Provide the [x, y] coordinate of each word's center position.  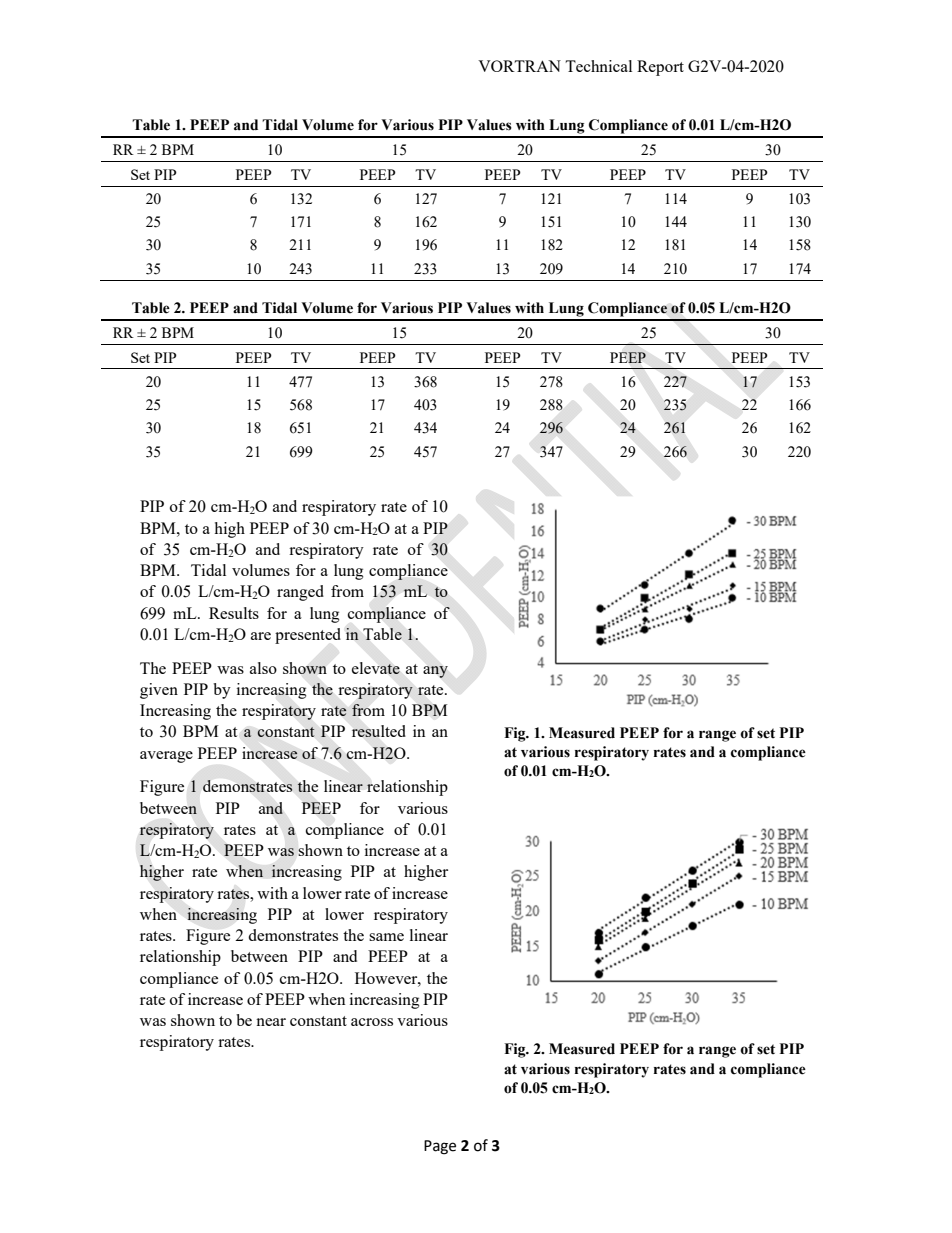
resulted [379, 731]
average [166, 757]
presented [308, 636]
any [435, 672]
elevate [376, 668]
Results [234, 613]
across [372, 1022]
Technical [598, 66]
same [386, 937]
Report [660, 68]
